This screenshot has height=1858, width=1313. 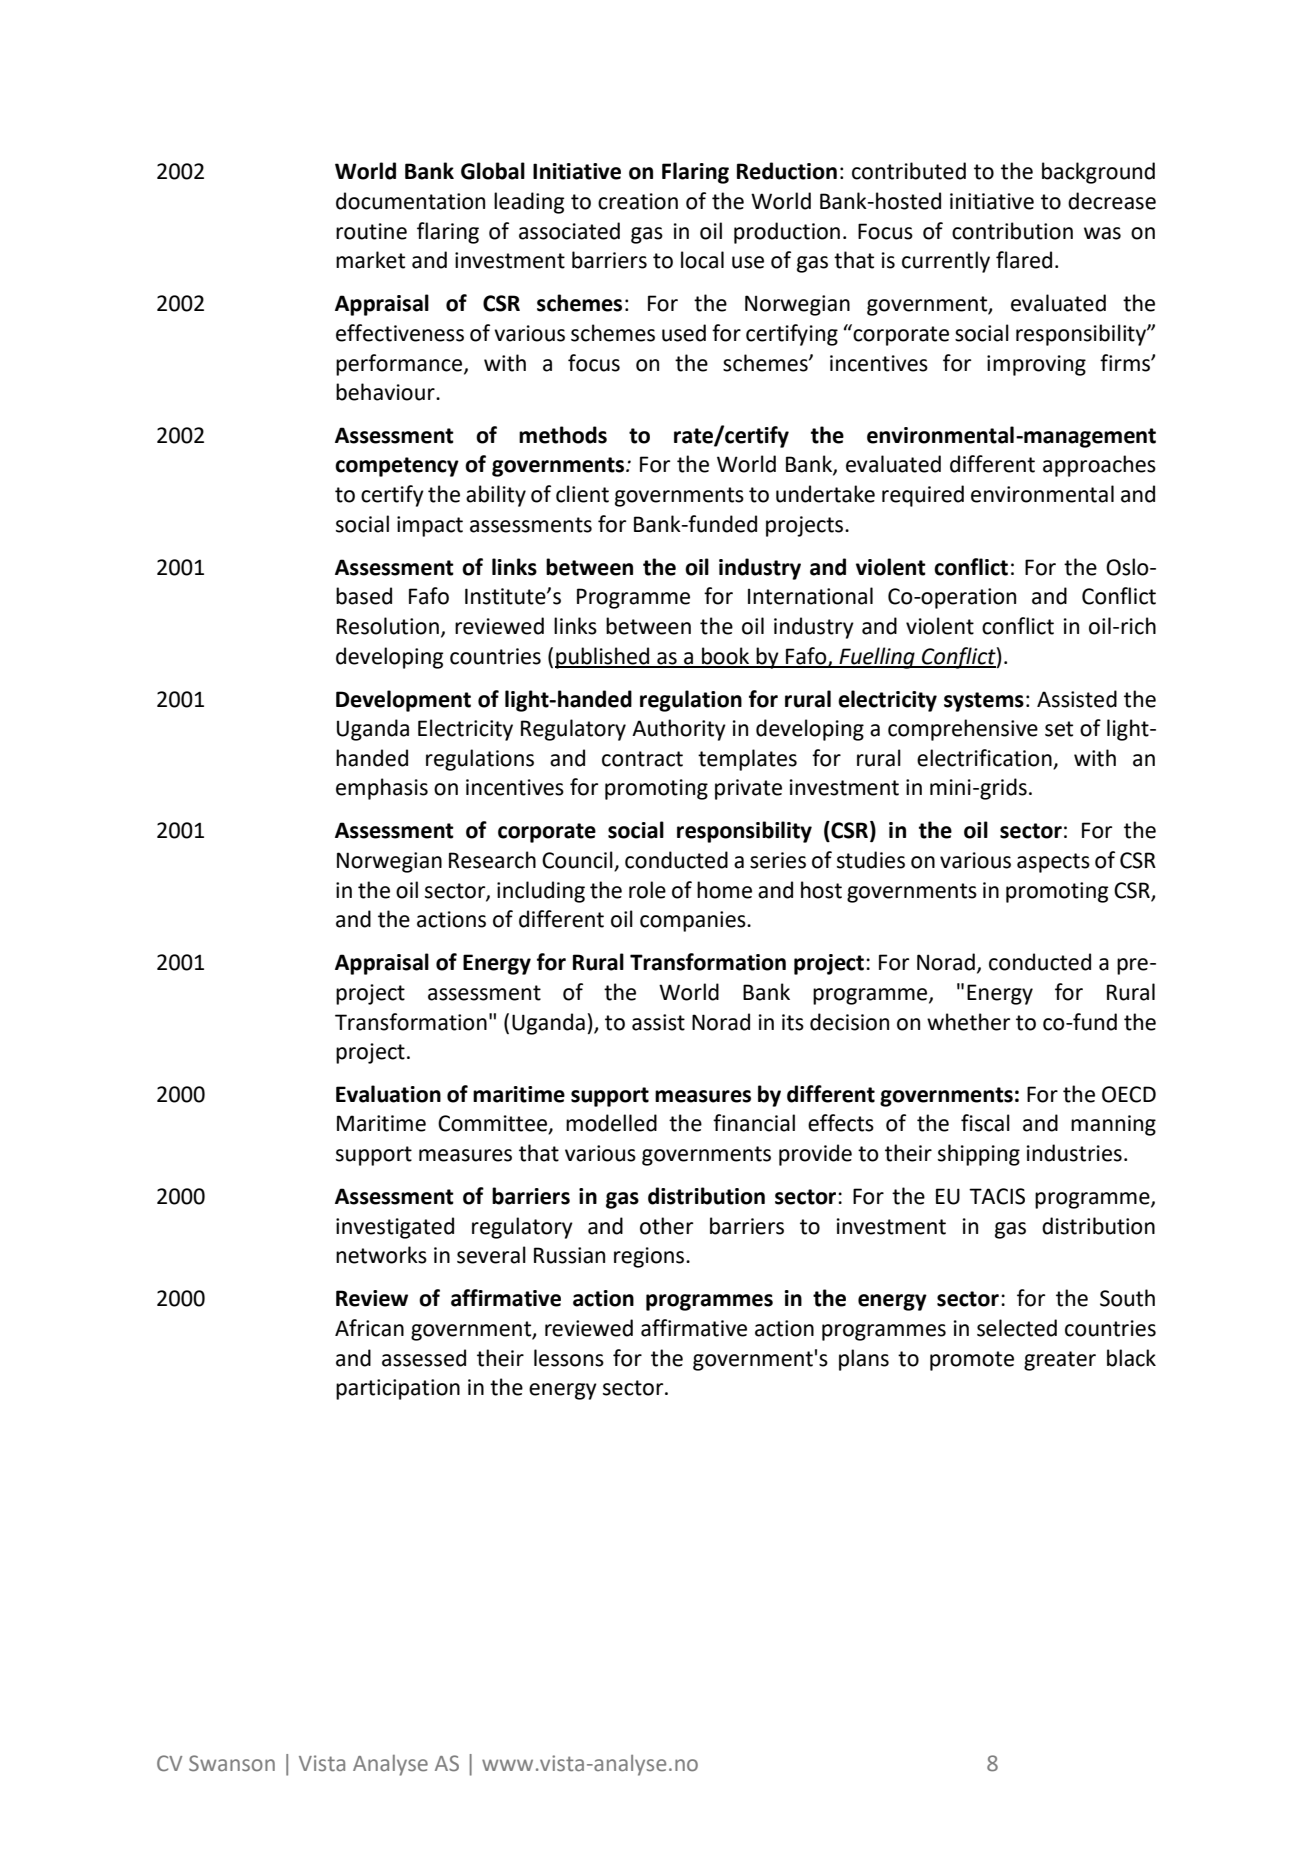 What do you see at coordinates (979, 1155) in the screenshot?
I see `shipping` at bounding box center [979, 1155].
